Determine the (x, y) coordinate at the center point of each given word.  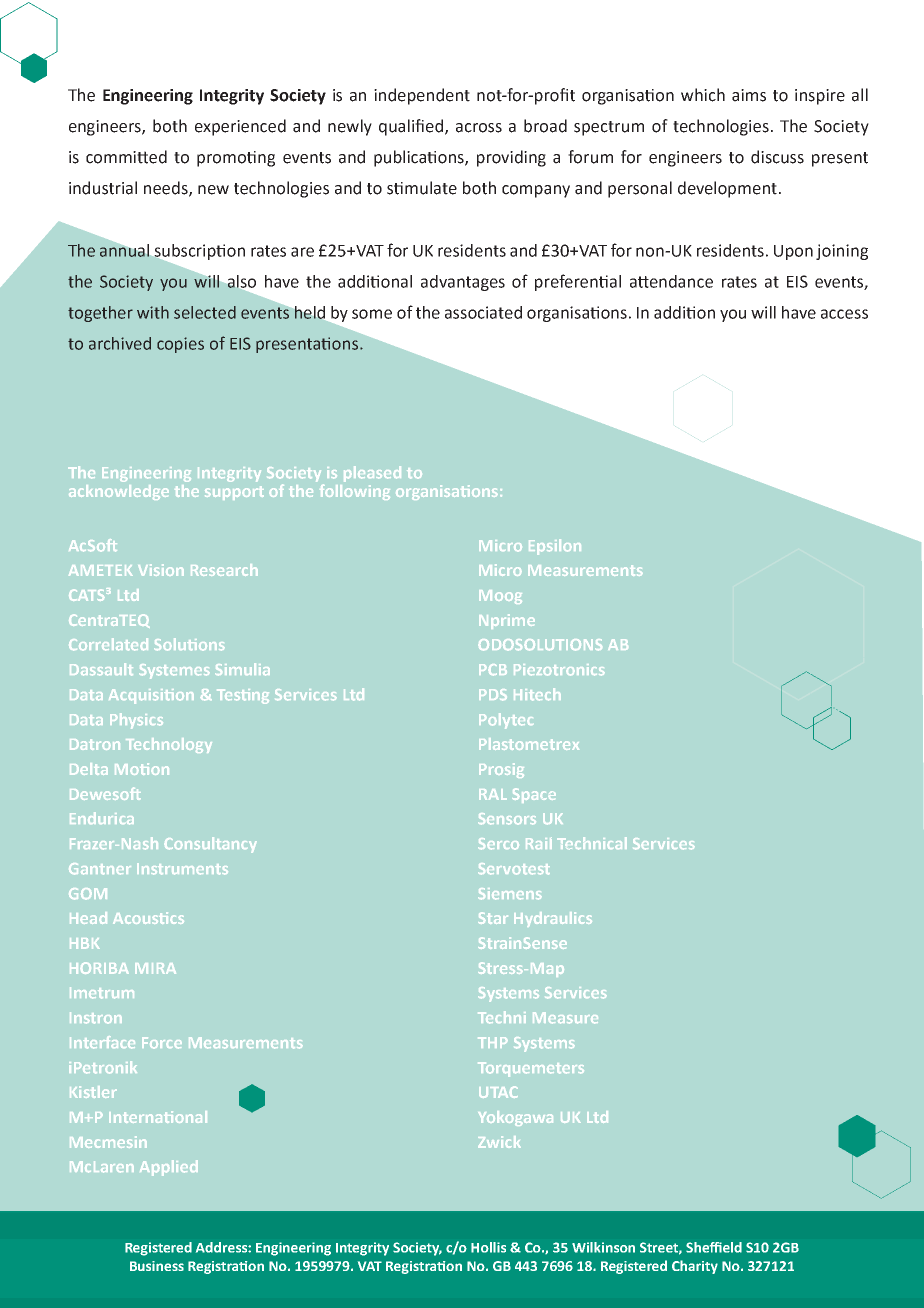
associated (483, 312)
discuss (777, 157)
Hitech (537, 694)
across (479, 128)
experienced (240, 127)
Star (493, 918)
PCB (493, 670)
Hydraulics (553, 919)
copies (180, 345)
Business (157, 1266)
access (844, 314)
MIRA (155, 968)
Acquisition (151, 696)
